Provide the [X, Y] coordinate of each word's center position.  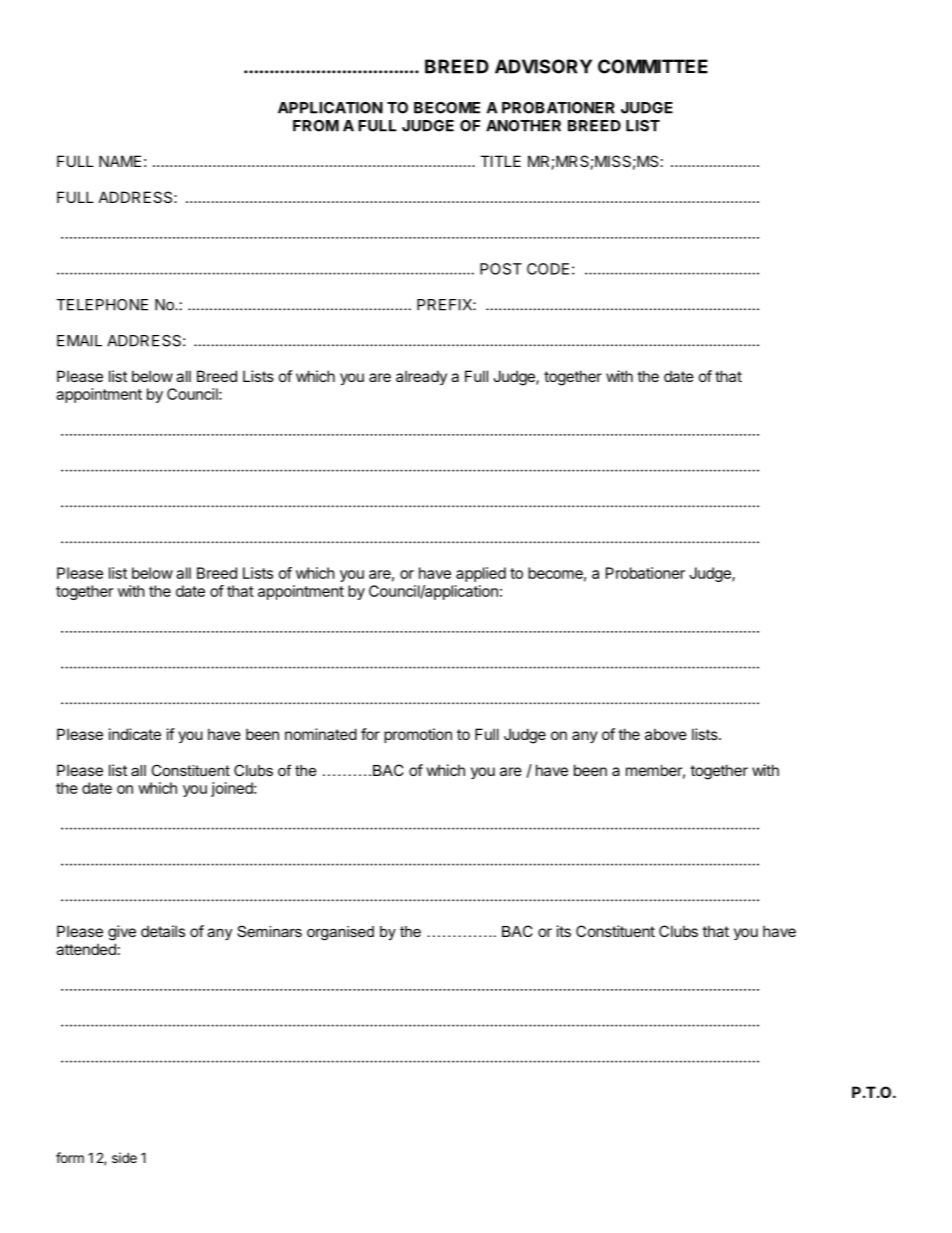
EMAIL [79, 341]
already [421, 377]
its [564, 931]
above [666, 734]
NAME [120, 161]
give [122, 933]
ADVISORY [543, 66]
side [124, 1157]
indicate [135, 734]
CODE [548, 269]
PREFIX [445, 305]
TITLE [500, 161]
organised [340, 933]
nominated [321, 734]
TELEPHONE [102, 305]
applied [481, 574]
